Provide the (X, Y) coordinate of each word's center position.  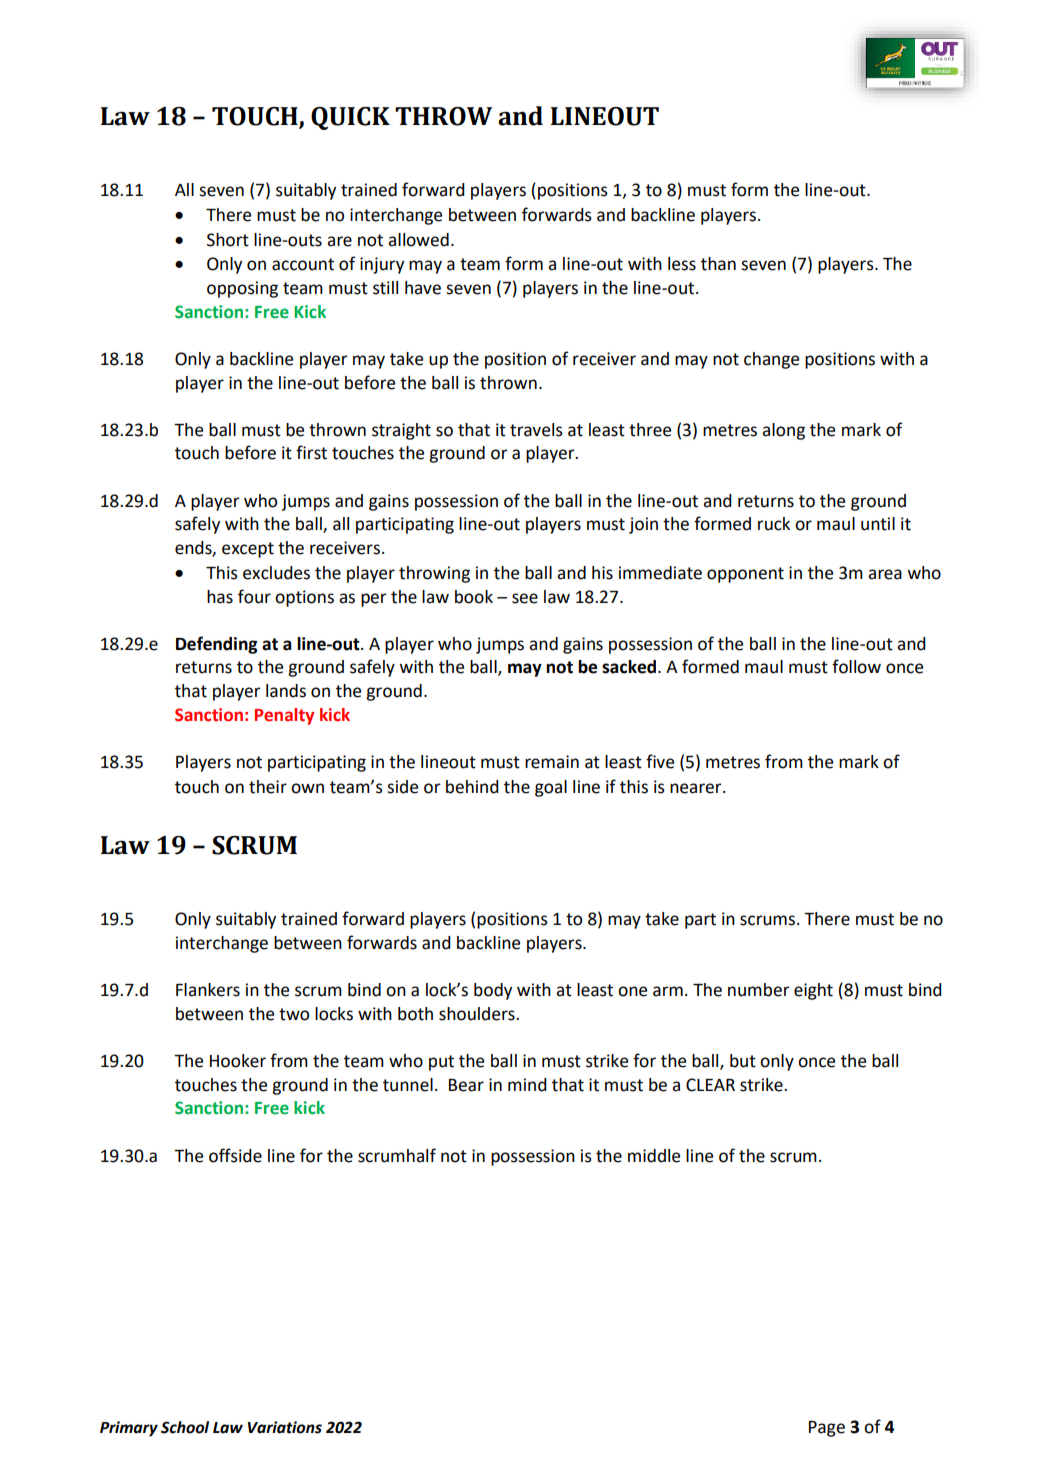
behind (472, 787)
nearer (697, 788)
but (743, 1061)
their (268, 787)
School (185, 1427)
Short (228, 240)
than (718, 264)
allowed (418, 240)
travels (536, 430)
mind (527, 1085)
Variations (285, 1427)
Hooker (238, 1061)
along (783, 431)
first (311, 452)
